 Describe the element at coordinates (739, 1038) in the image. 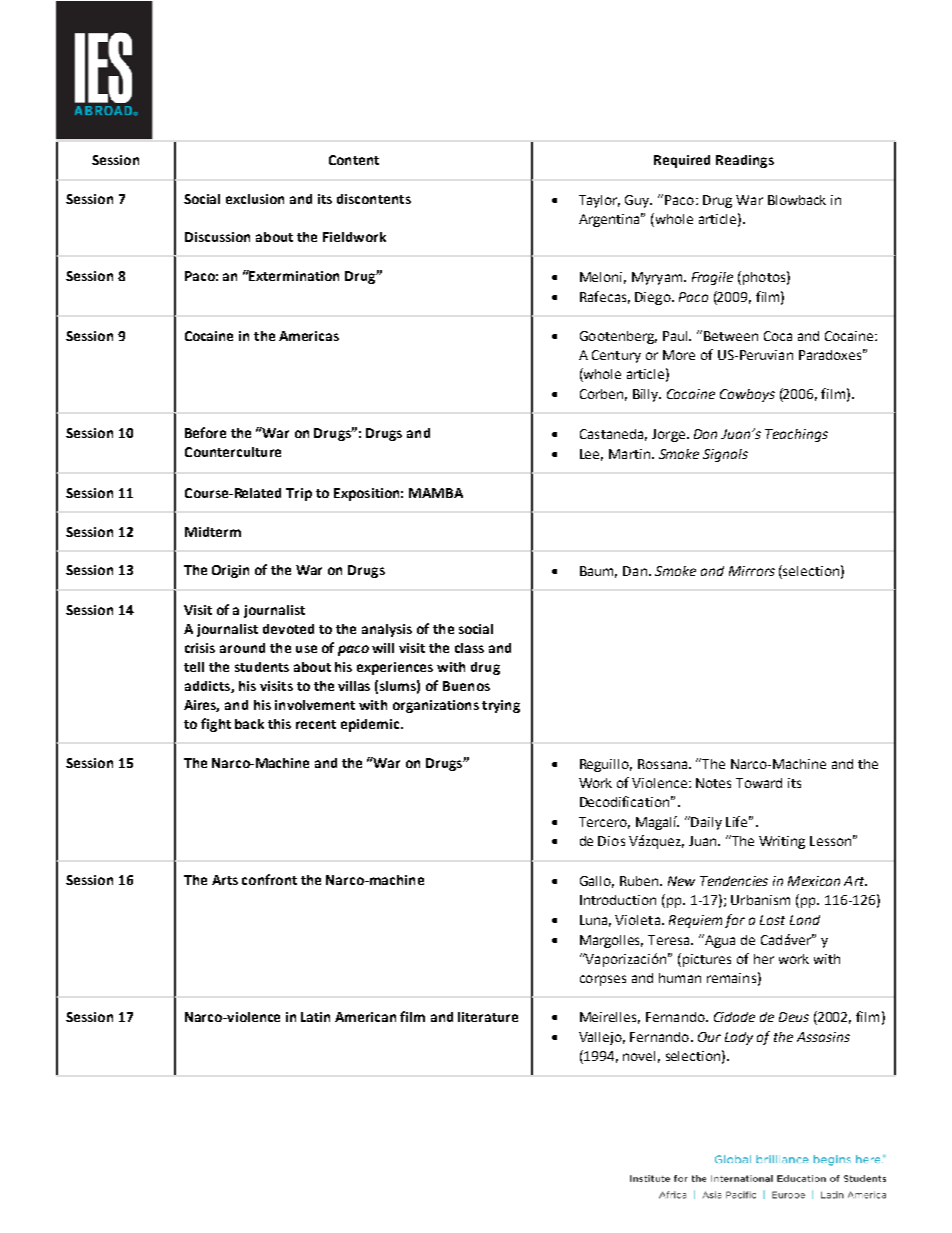

I see `Lady` at that location.
